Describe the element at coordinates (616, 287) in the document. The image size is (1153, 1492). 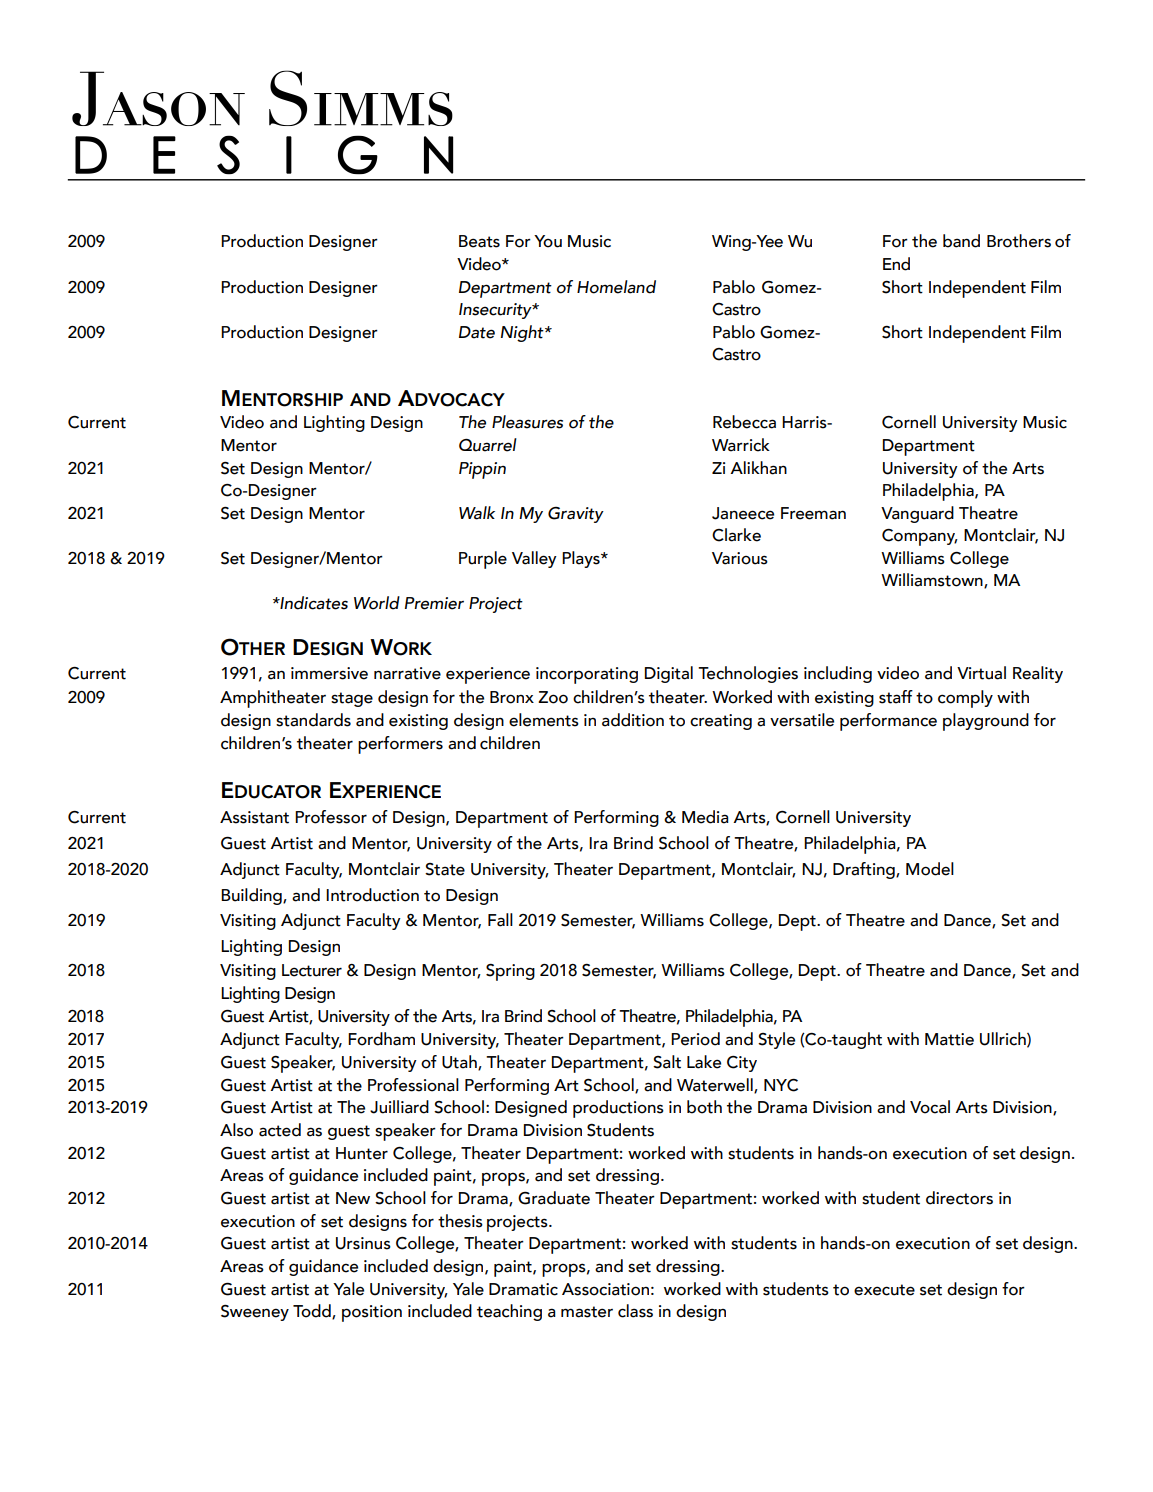
I see `Homeland` at that location.
